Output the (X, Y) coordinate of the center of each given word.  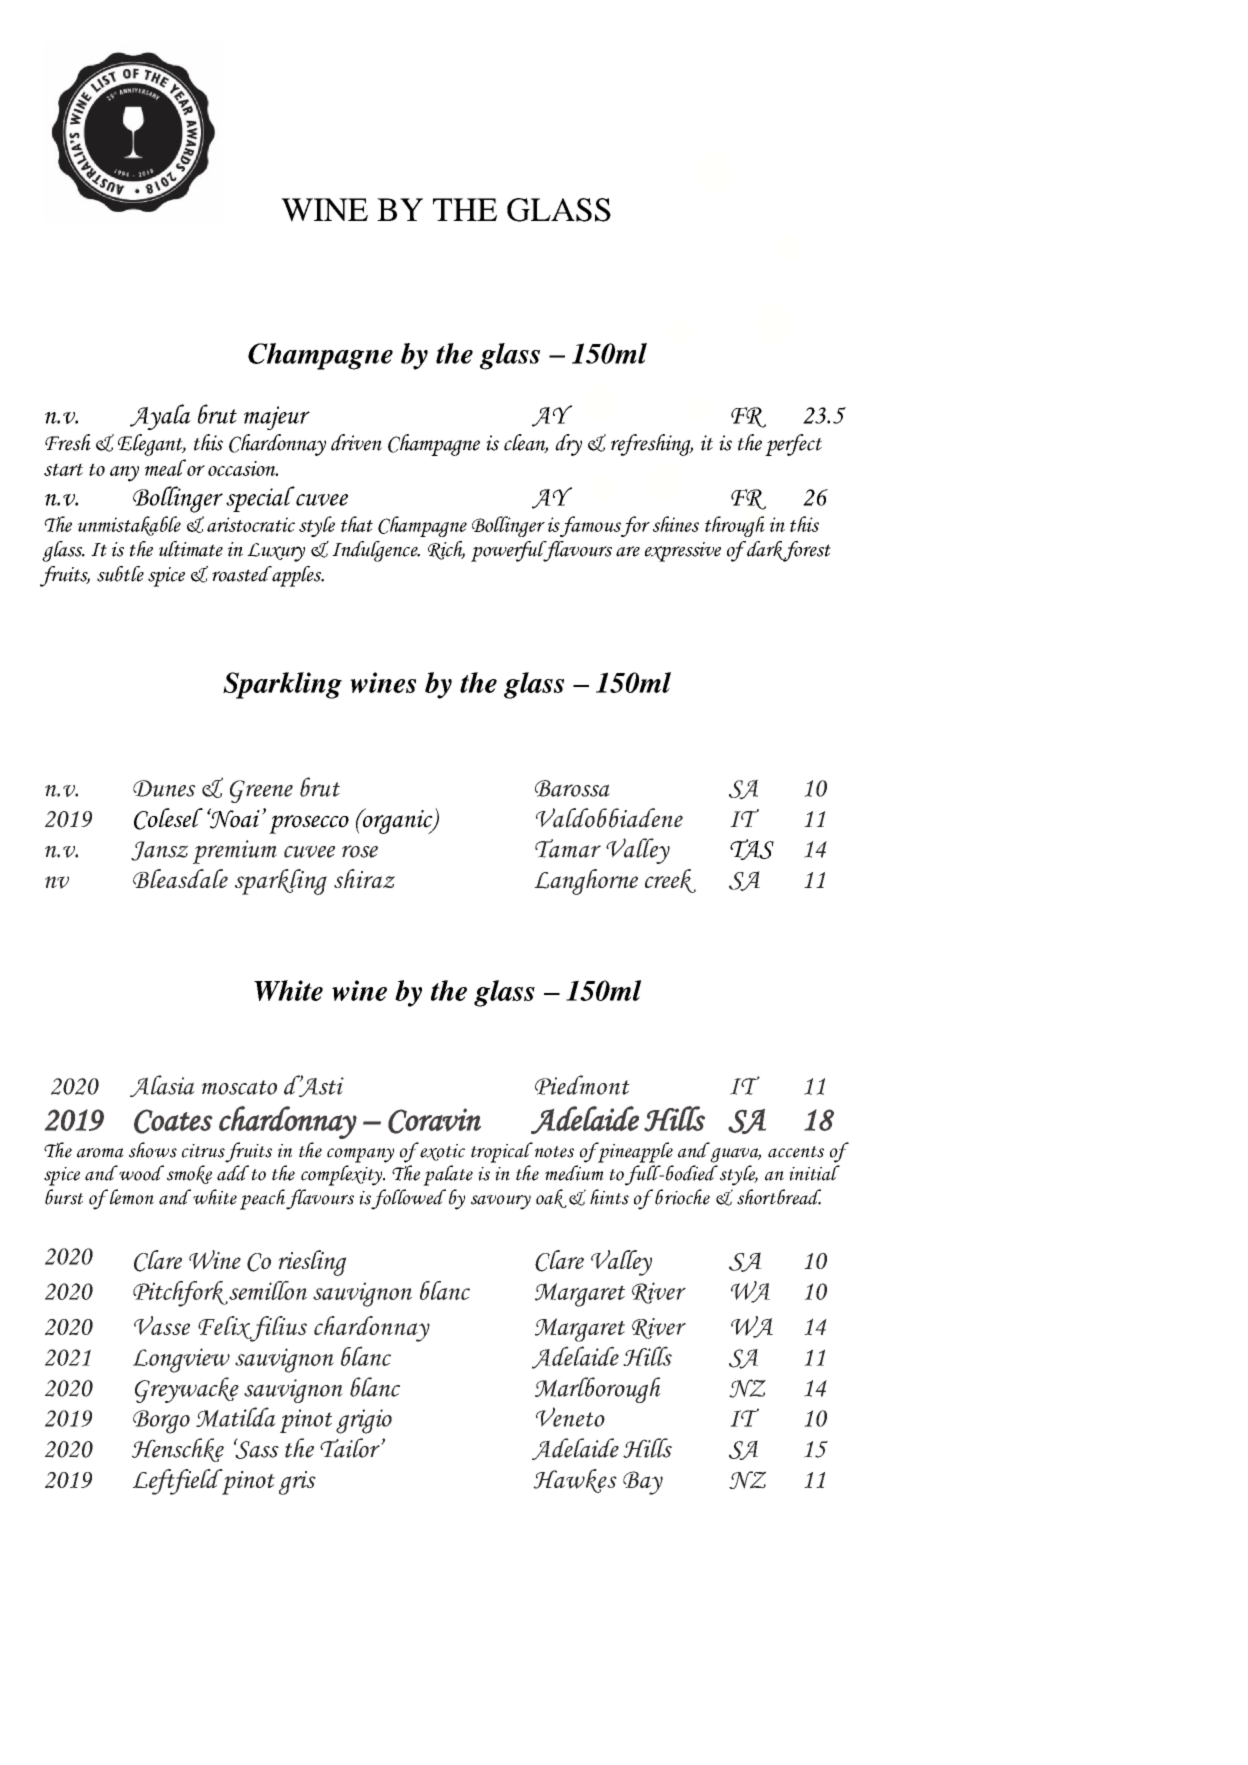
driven (356, 442)
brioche (682, 1197)
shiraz (364, 878)
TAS (752, 849)
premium (235, 852)
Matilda (236, 1417)
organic (397, 821)
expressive (683, 552)
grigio (364, 1421)
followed (408, 1199)
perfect (793, 445)
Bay (643, 1483)
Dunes (164, 788)
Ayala (160, 417)
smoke (189, 1174)
